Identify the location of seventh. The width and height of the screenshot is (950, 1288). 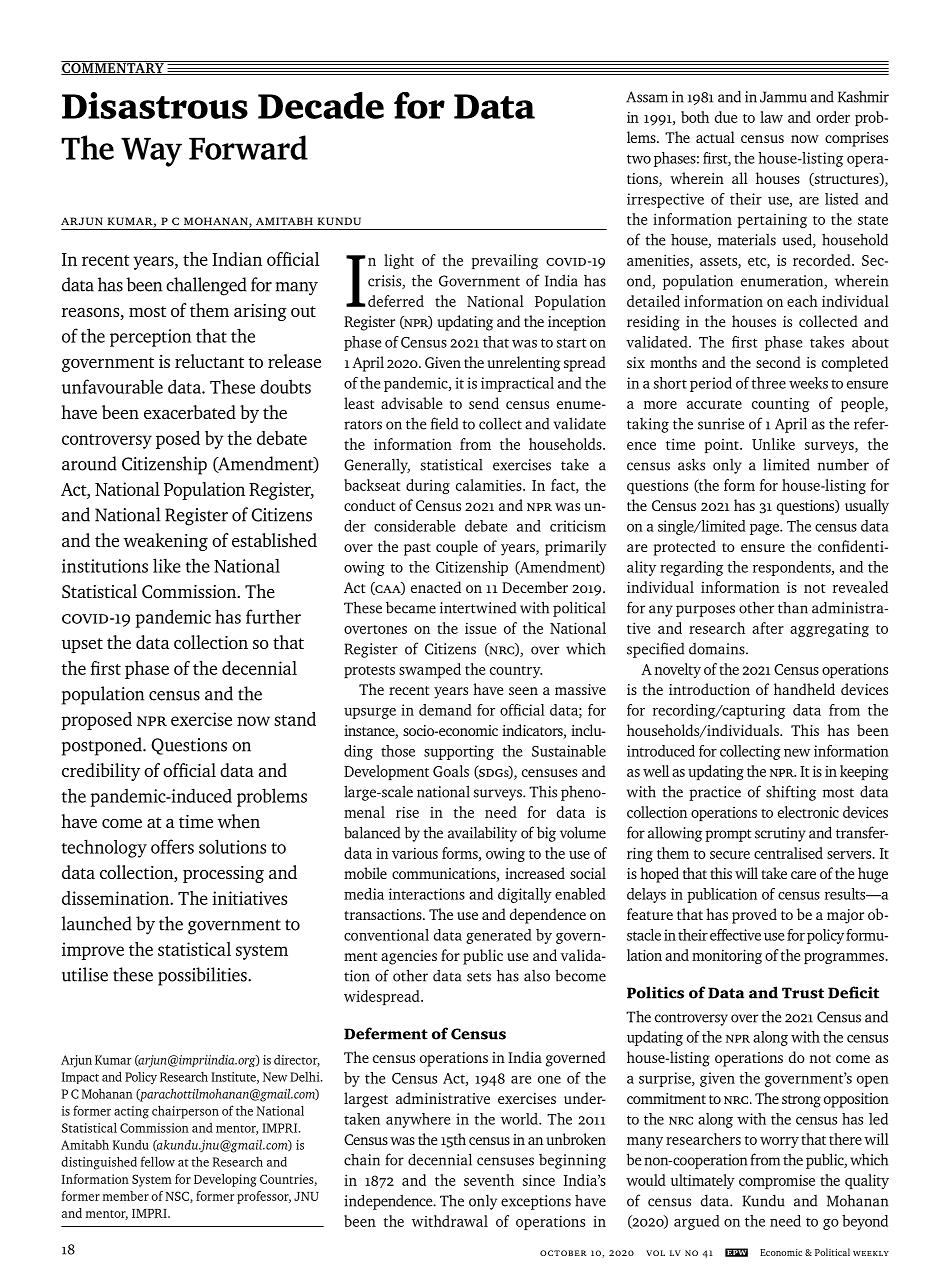
(489, 1180).
